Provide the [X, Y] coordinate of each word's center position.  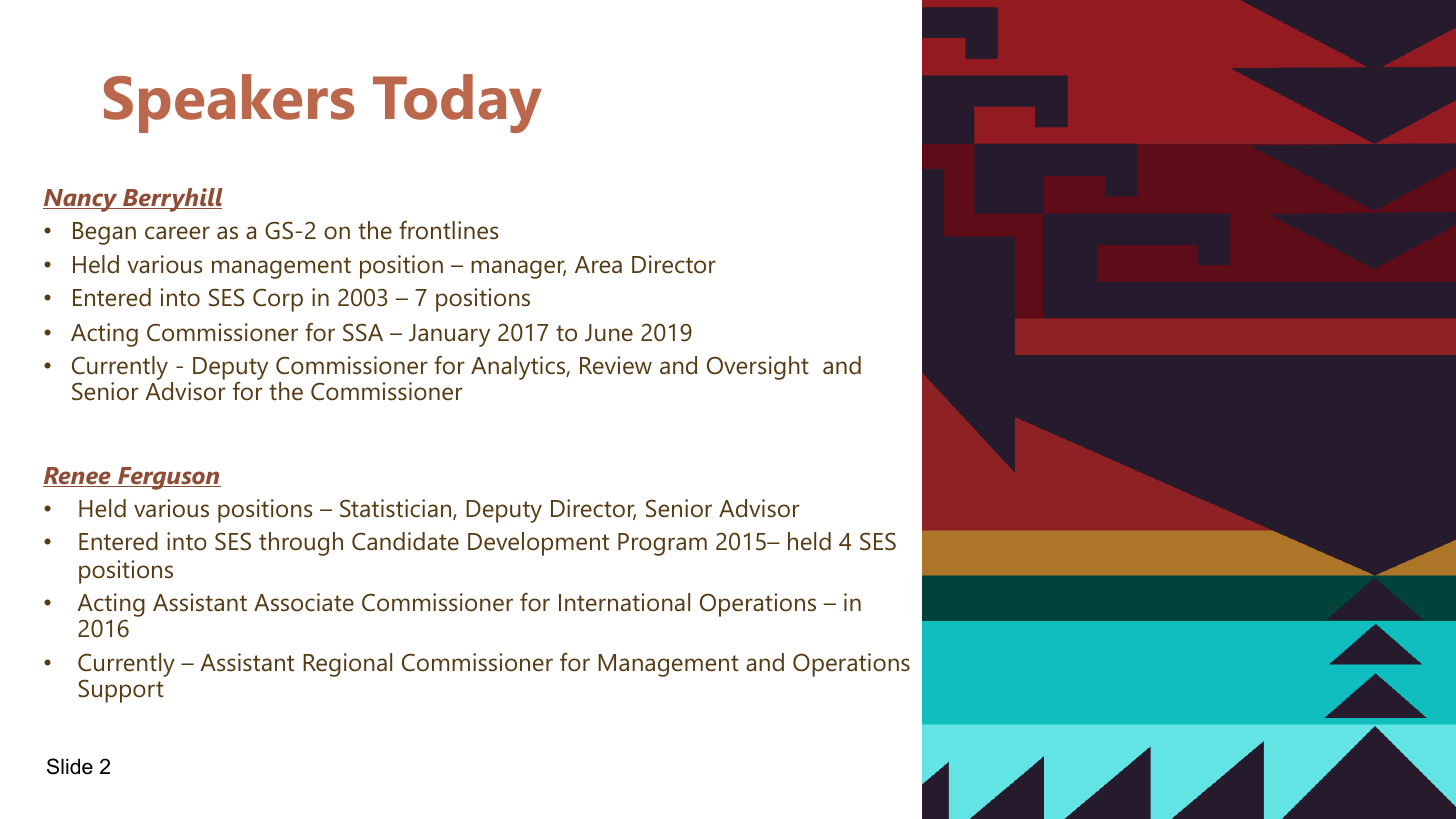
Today [457, 103]
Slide [70, 766]
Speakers [229, 103]
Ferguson [168, 478]
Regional [347, 665]
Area [598, 265]
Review [616, 365]
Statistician [397, 509]
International [624, 602]
